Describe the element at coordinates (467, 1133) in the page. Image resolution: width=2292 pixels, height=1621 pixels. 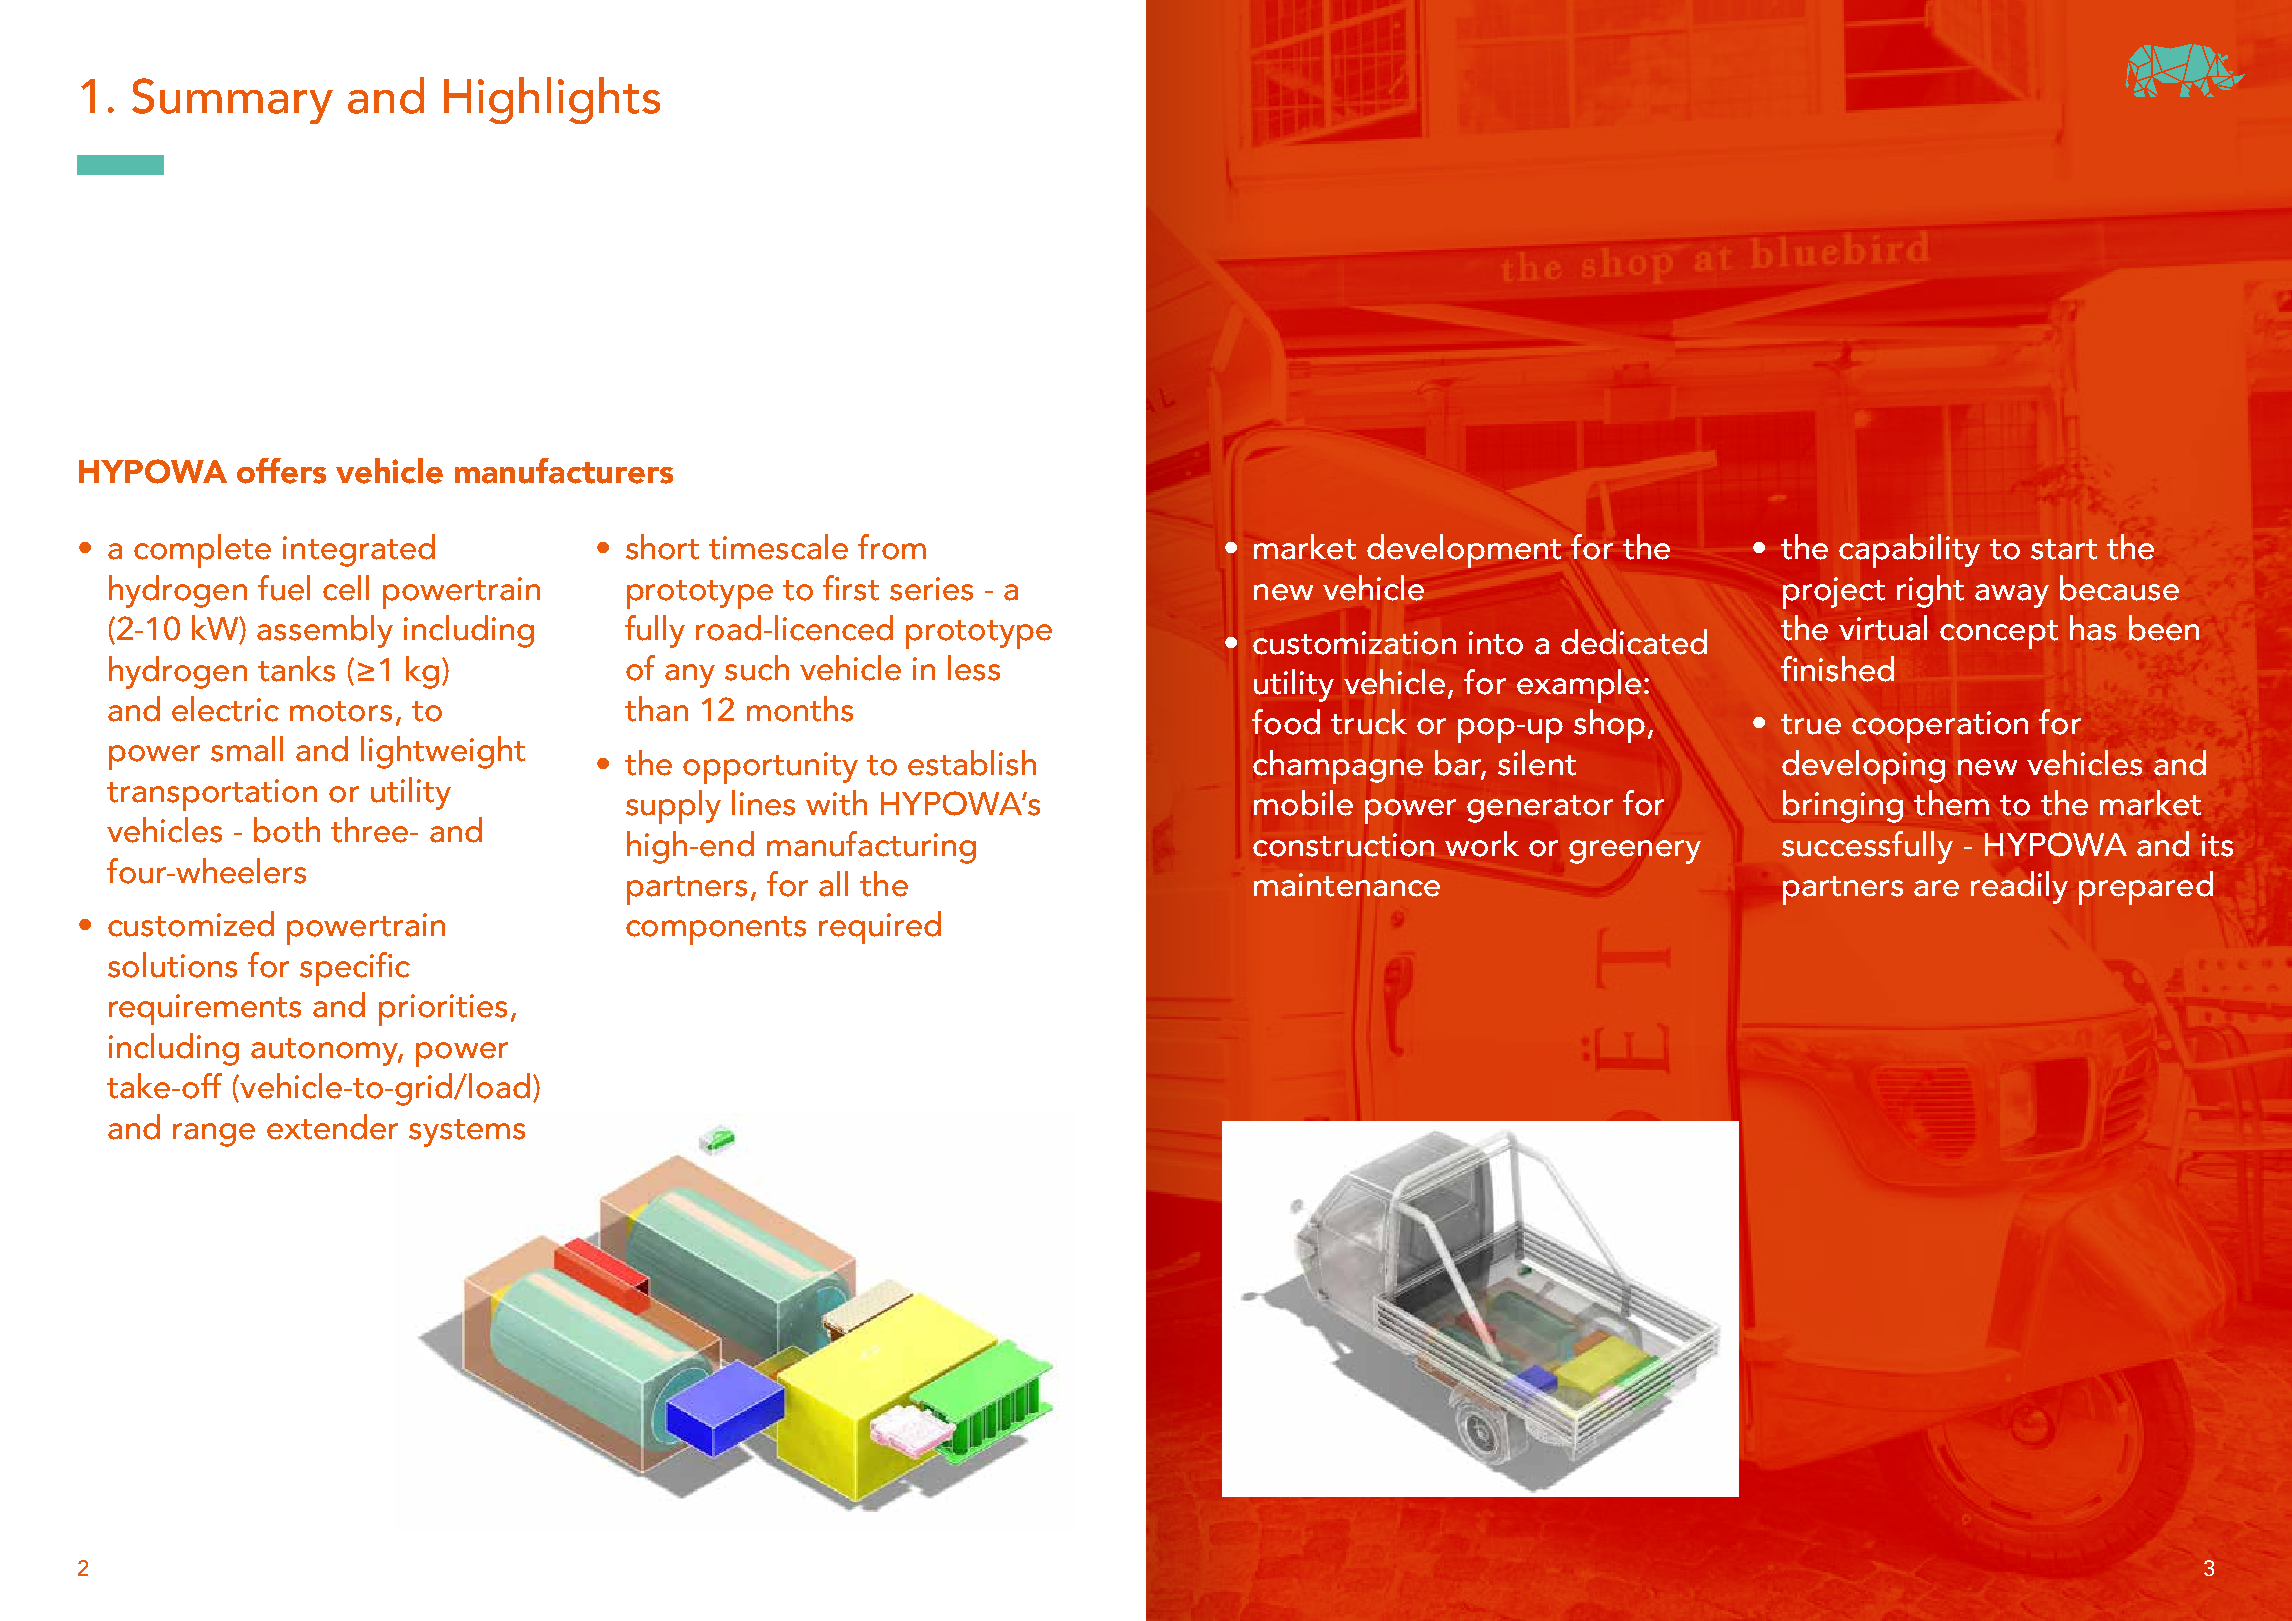
I see `systems` at that location.
